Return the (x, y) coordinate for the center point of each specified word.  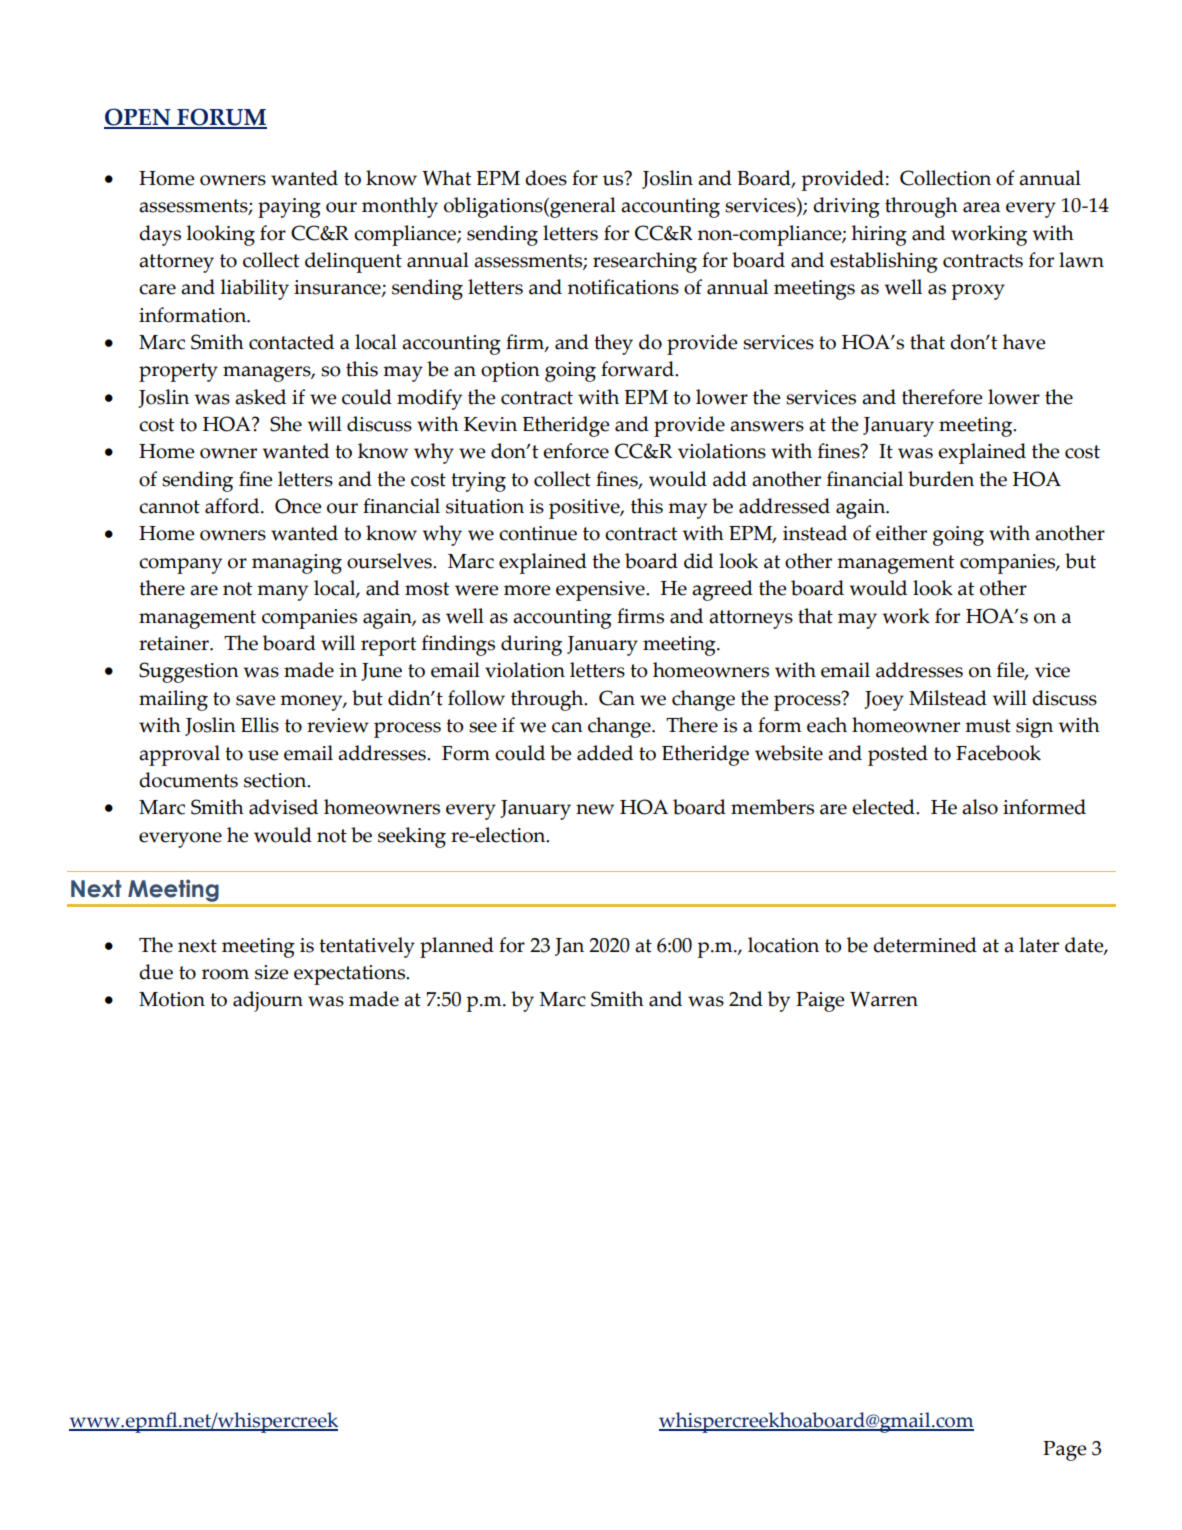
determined (925, 945)
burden (941, 479)
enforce (576, 451)
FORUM (221, 118)
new (595, 809)
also (980, 807)
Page (1064, 1451)
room (225, 974)
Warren (884, 999)
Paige (820, 1002)
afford (233, 506)
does (546, 178)
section (276, 780)
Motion (172, 999)
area (981, 207)
